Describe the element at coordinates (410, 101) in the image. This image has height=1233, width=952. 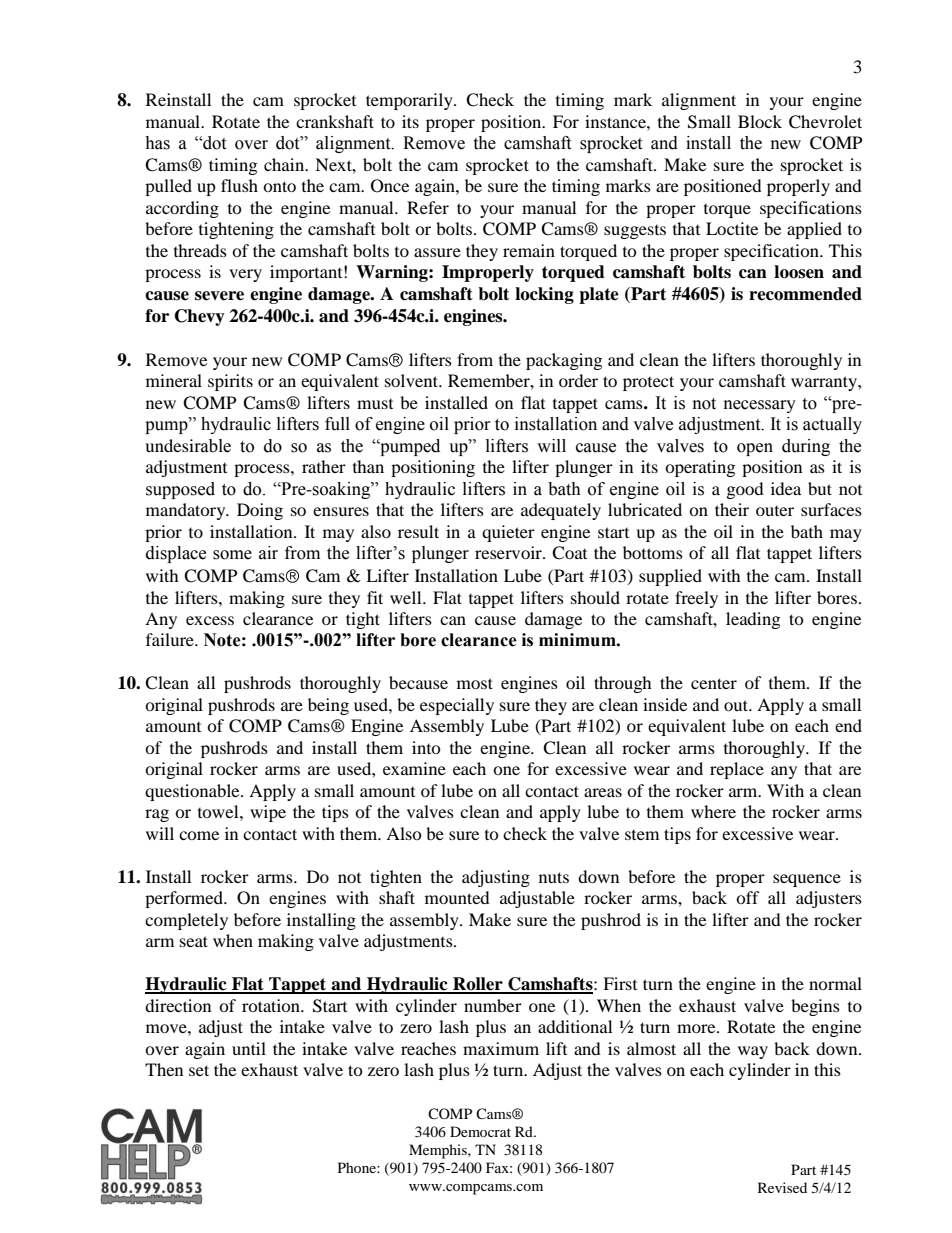
I see `temporarily` at that location.
